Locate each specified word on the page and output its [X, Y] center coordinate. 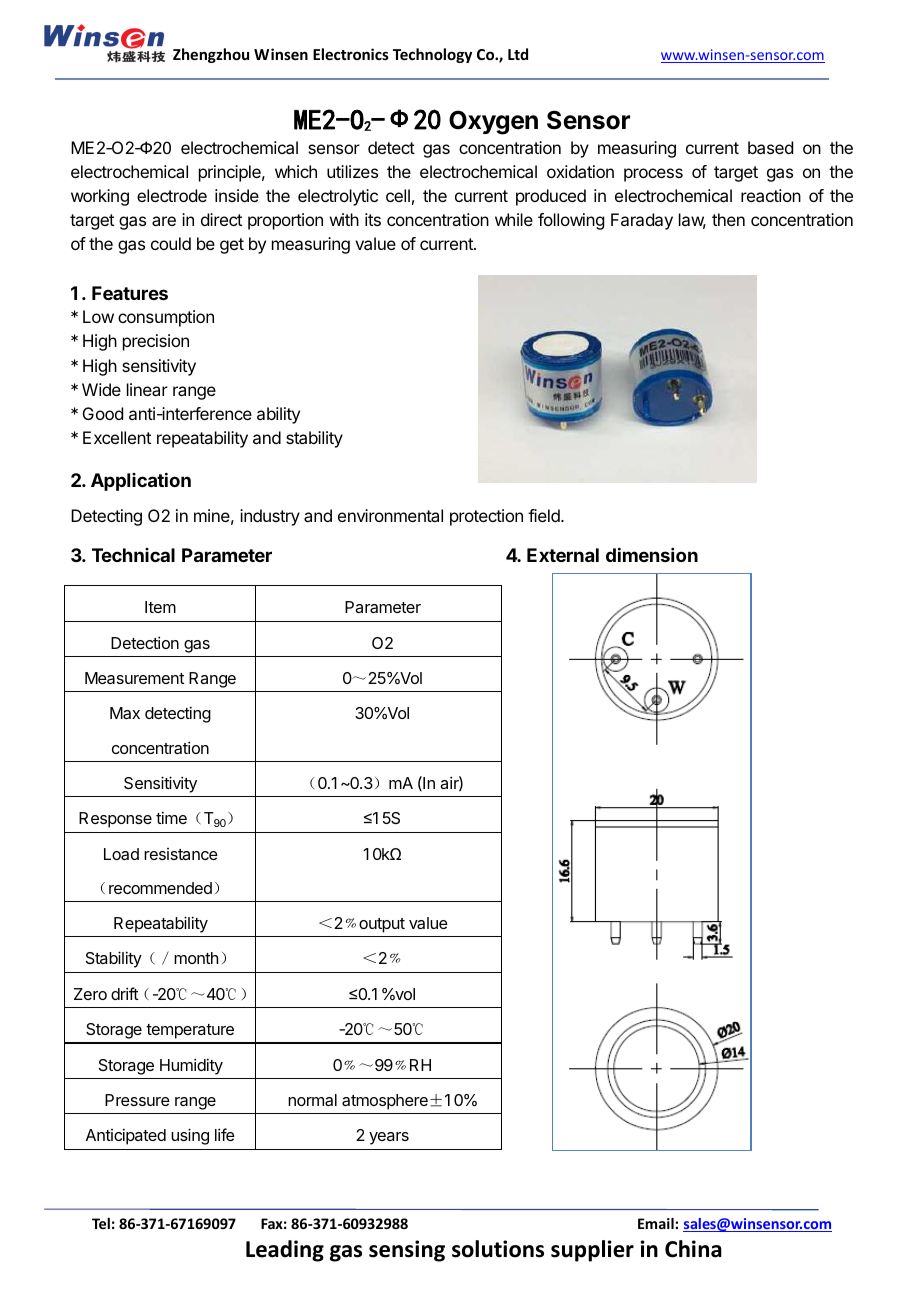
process [653, 175]
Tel [101, 1223]
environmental [390, 515]
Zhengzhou [211, 55]
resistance [181, 854]
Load [121, 854]
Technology [432, 55]
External [563, 555]
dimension [652, 555]
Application [141, 482]
